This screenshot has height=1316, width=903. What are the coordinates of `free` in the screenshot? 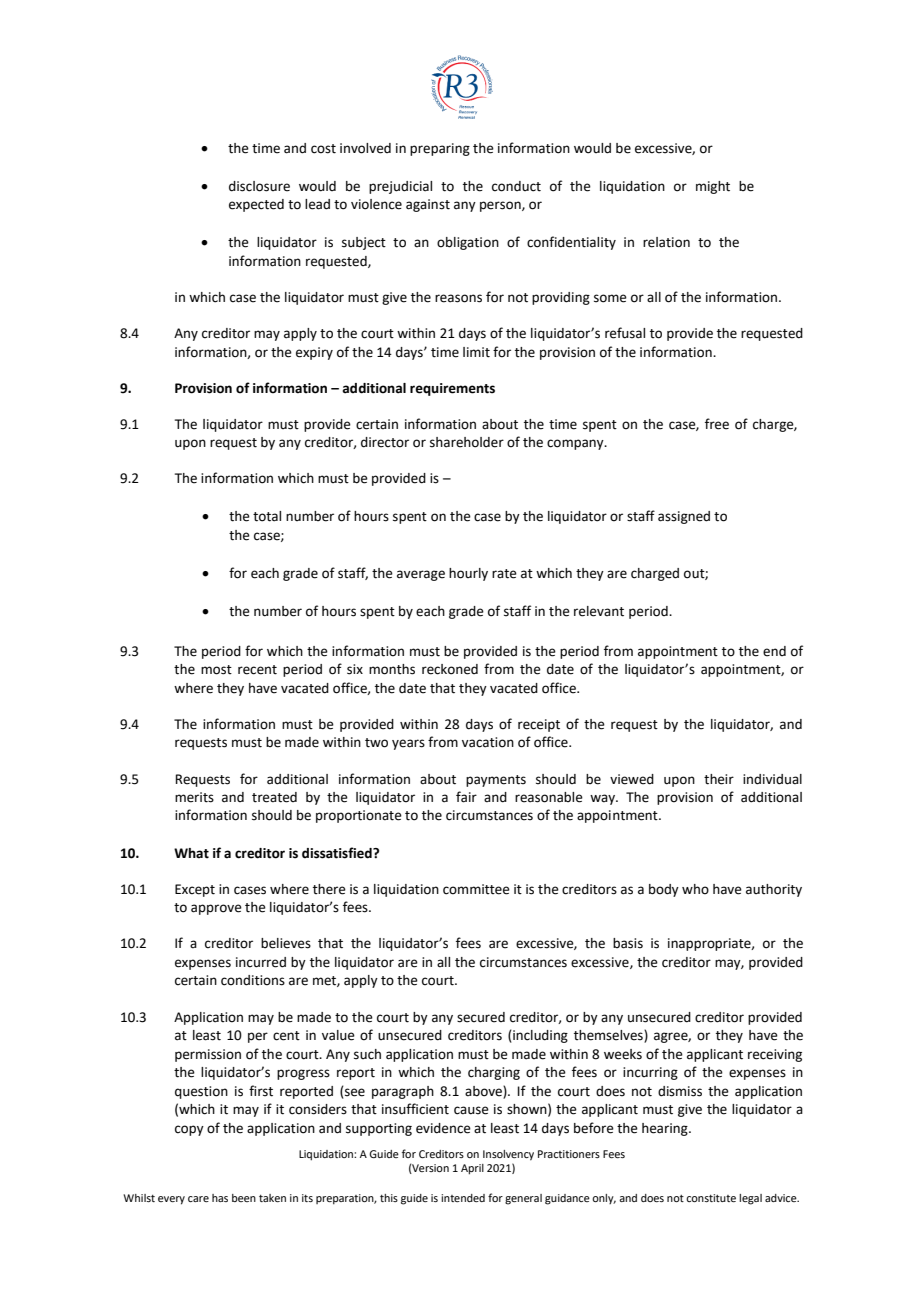 It's located at (717, 424).
